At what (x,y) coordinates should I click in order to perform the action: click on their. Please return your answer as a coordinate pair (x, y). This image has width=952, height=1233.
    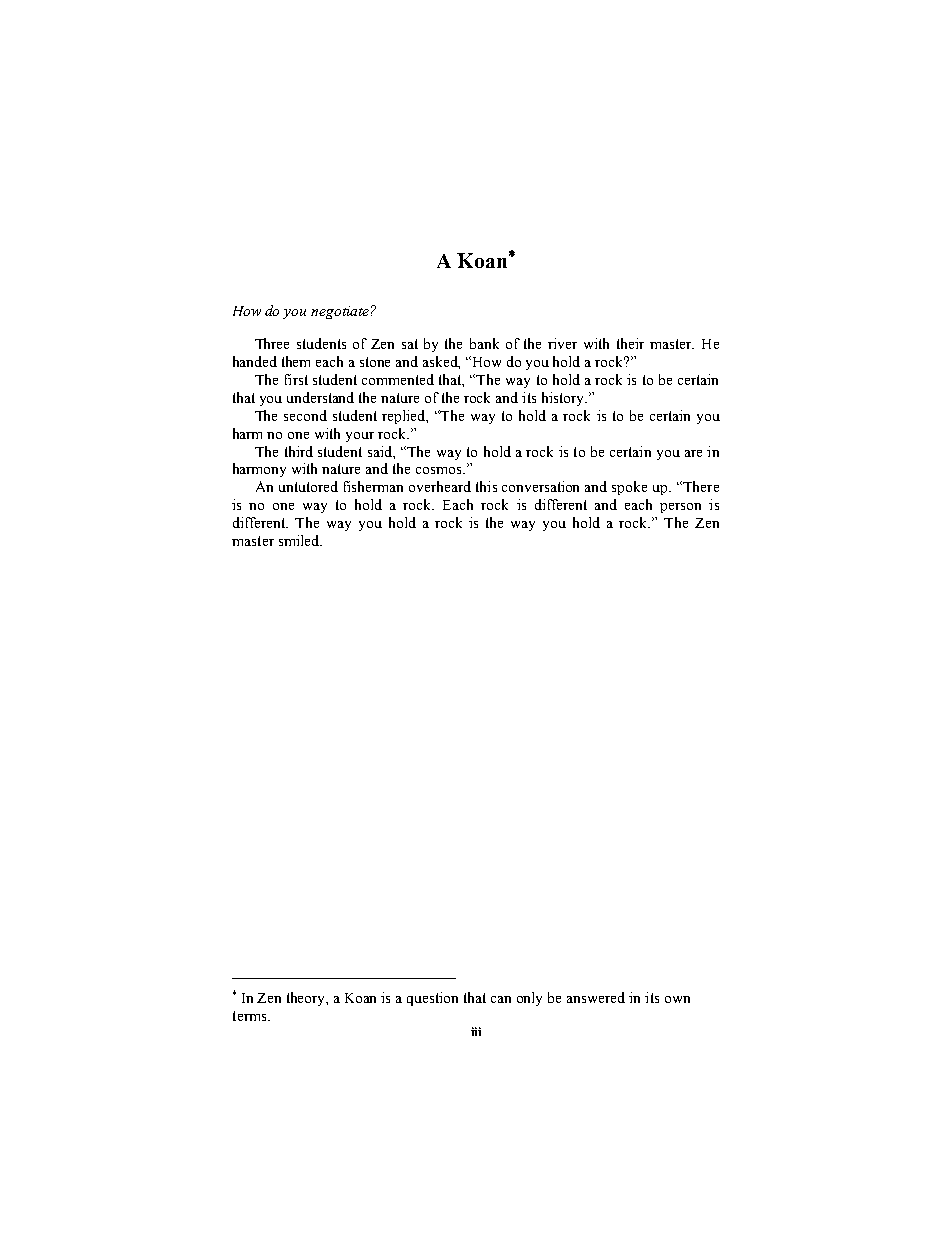
    Looking at the image, I should click on (630, 343).
